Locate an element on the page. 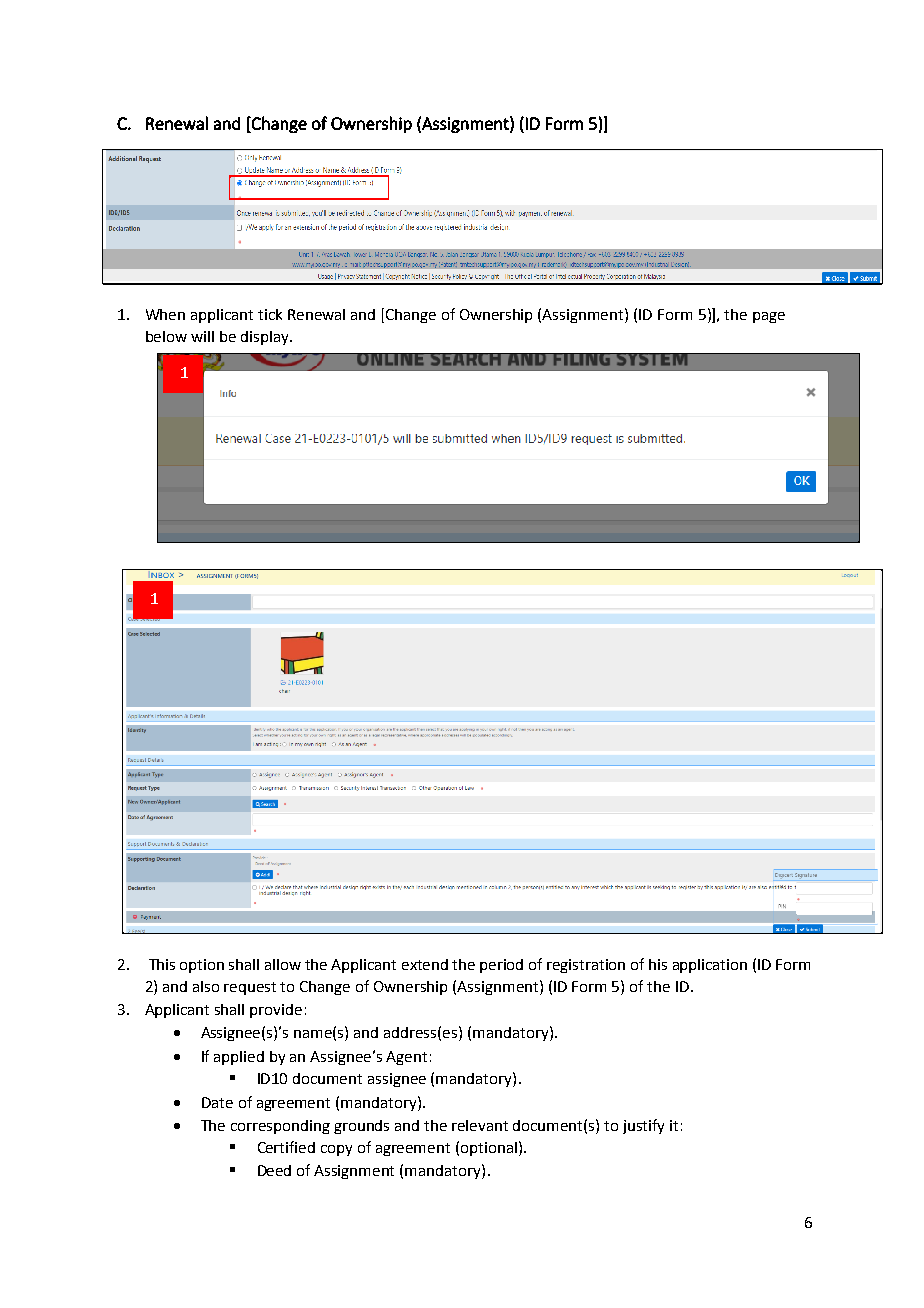 The height and width of the page is (1308, 924). extend is located at coordinates (425, 964).
